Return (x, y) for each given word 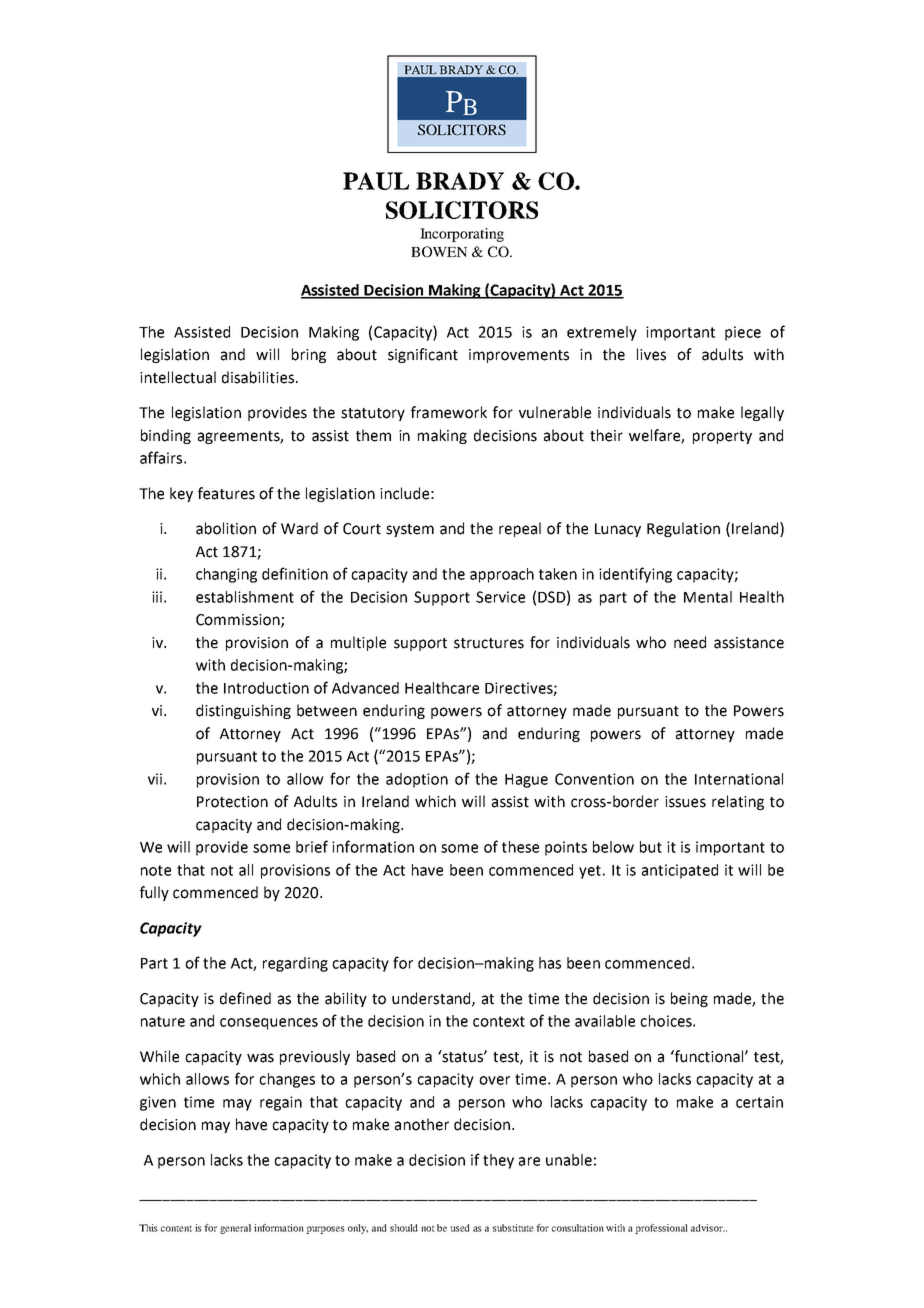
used (460, 1228)
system (410, 530)
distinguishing (243, 711)
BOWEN (439, 251)
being (689, 999)
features (226, 493)
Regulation (683, 529)
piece (743, 333)
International (739, 779)
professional (661, 1229)
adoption (417, 780)
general (235, 1229)
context (499, 1021)
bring (309, 355)
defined (245, 998)
